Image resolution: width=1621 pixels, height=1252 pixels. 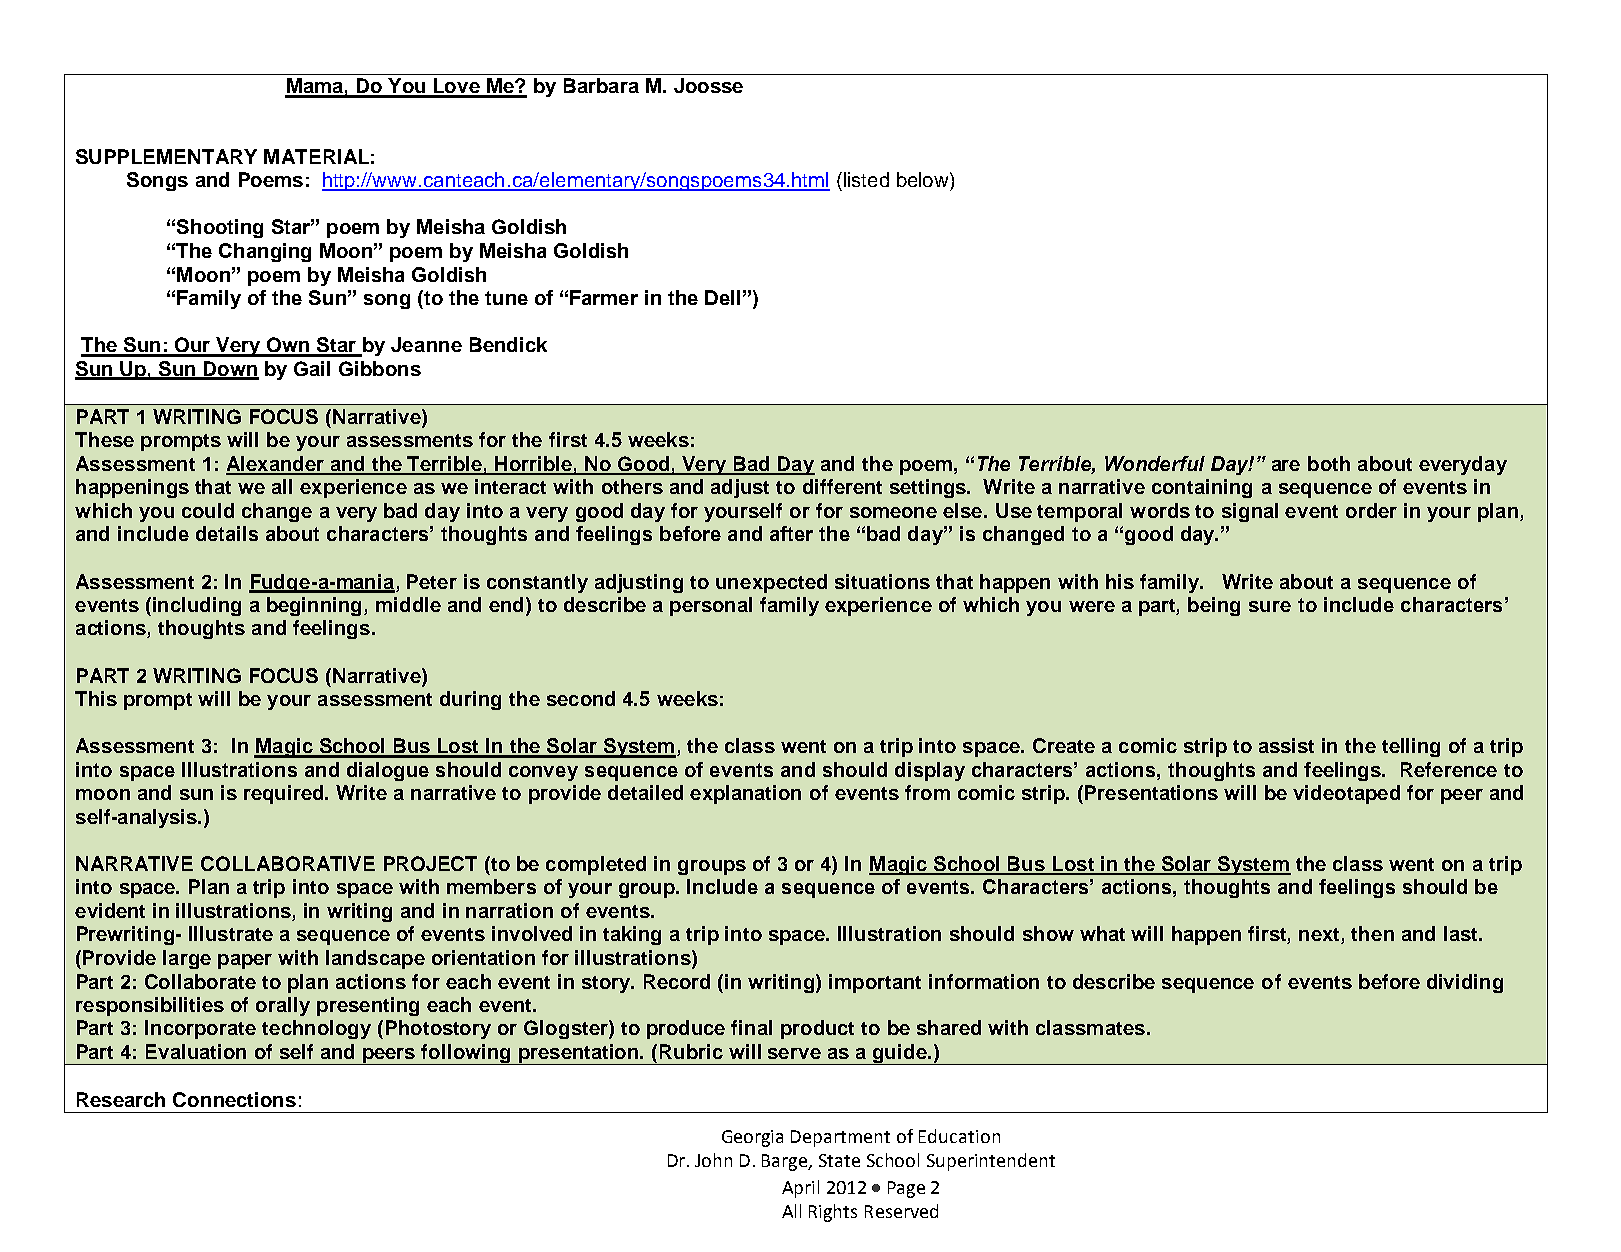 I want to click on paper, so click(x=245, y=961).
